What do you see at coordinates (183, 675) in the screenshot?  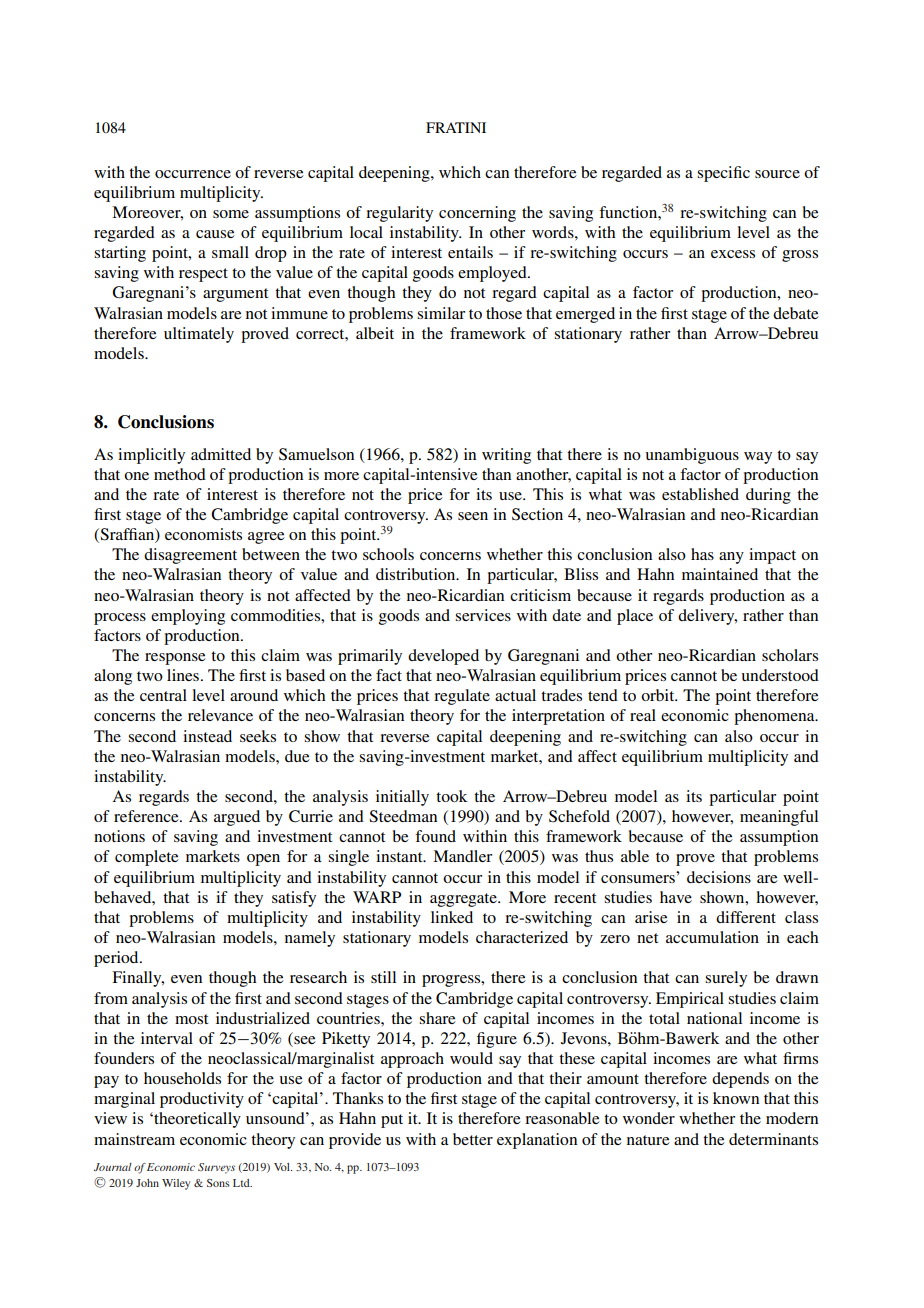 I see `lines` at bounding box center [183, 675].
